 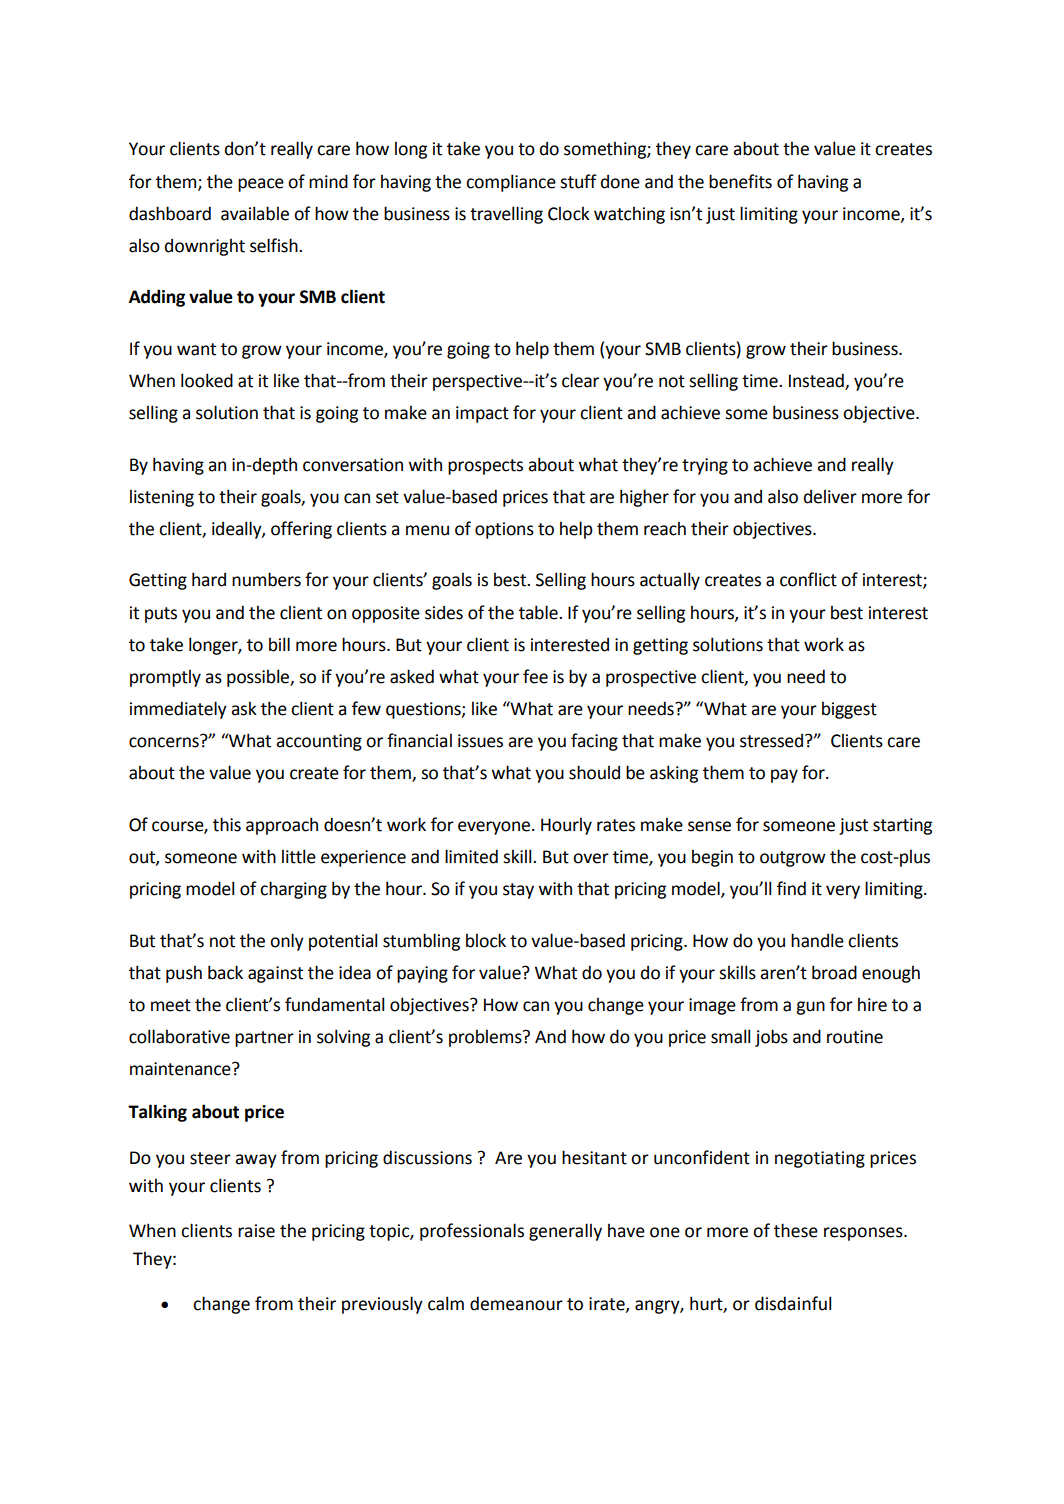 I want to click on raise, so click(x=256, y=1231).
